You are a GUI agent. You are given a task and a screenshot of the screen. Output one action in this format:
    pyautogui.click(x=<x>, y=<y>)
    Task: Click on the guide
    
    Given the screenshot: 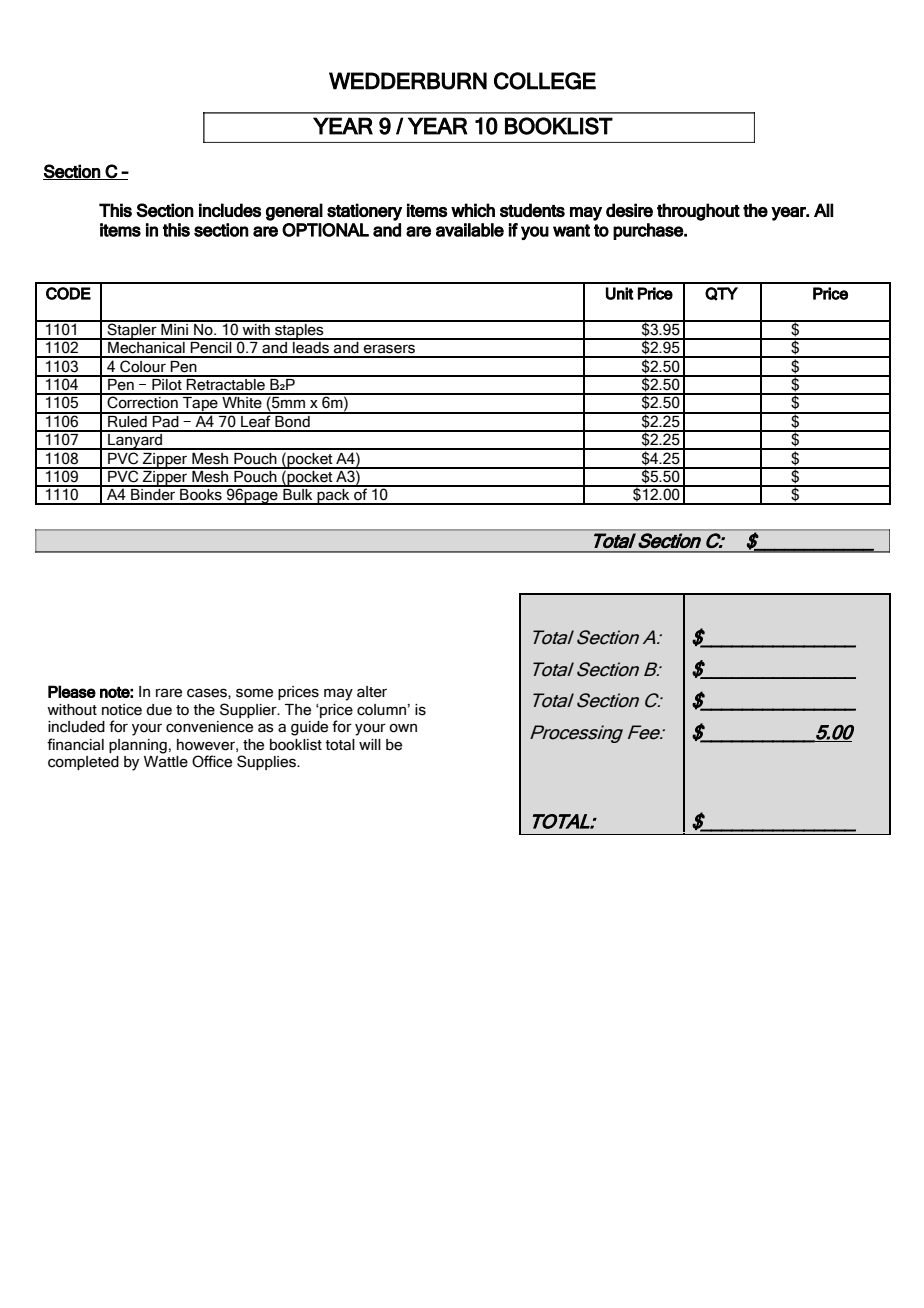 What is the action you would take?
    pyautogui.click(x=309, y=728)
